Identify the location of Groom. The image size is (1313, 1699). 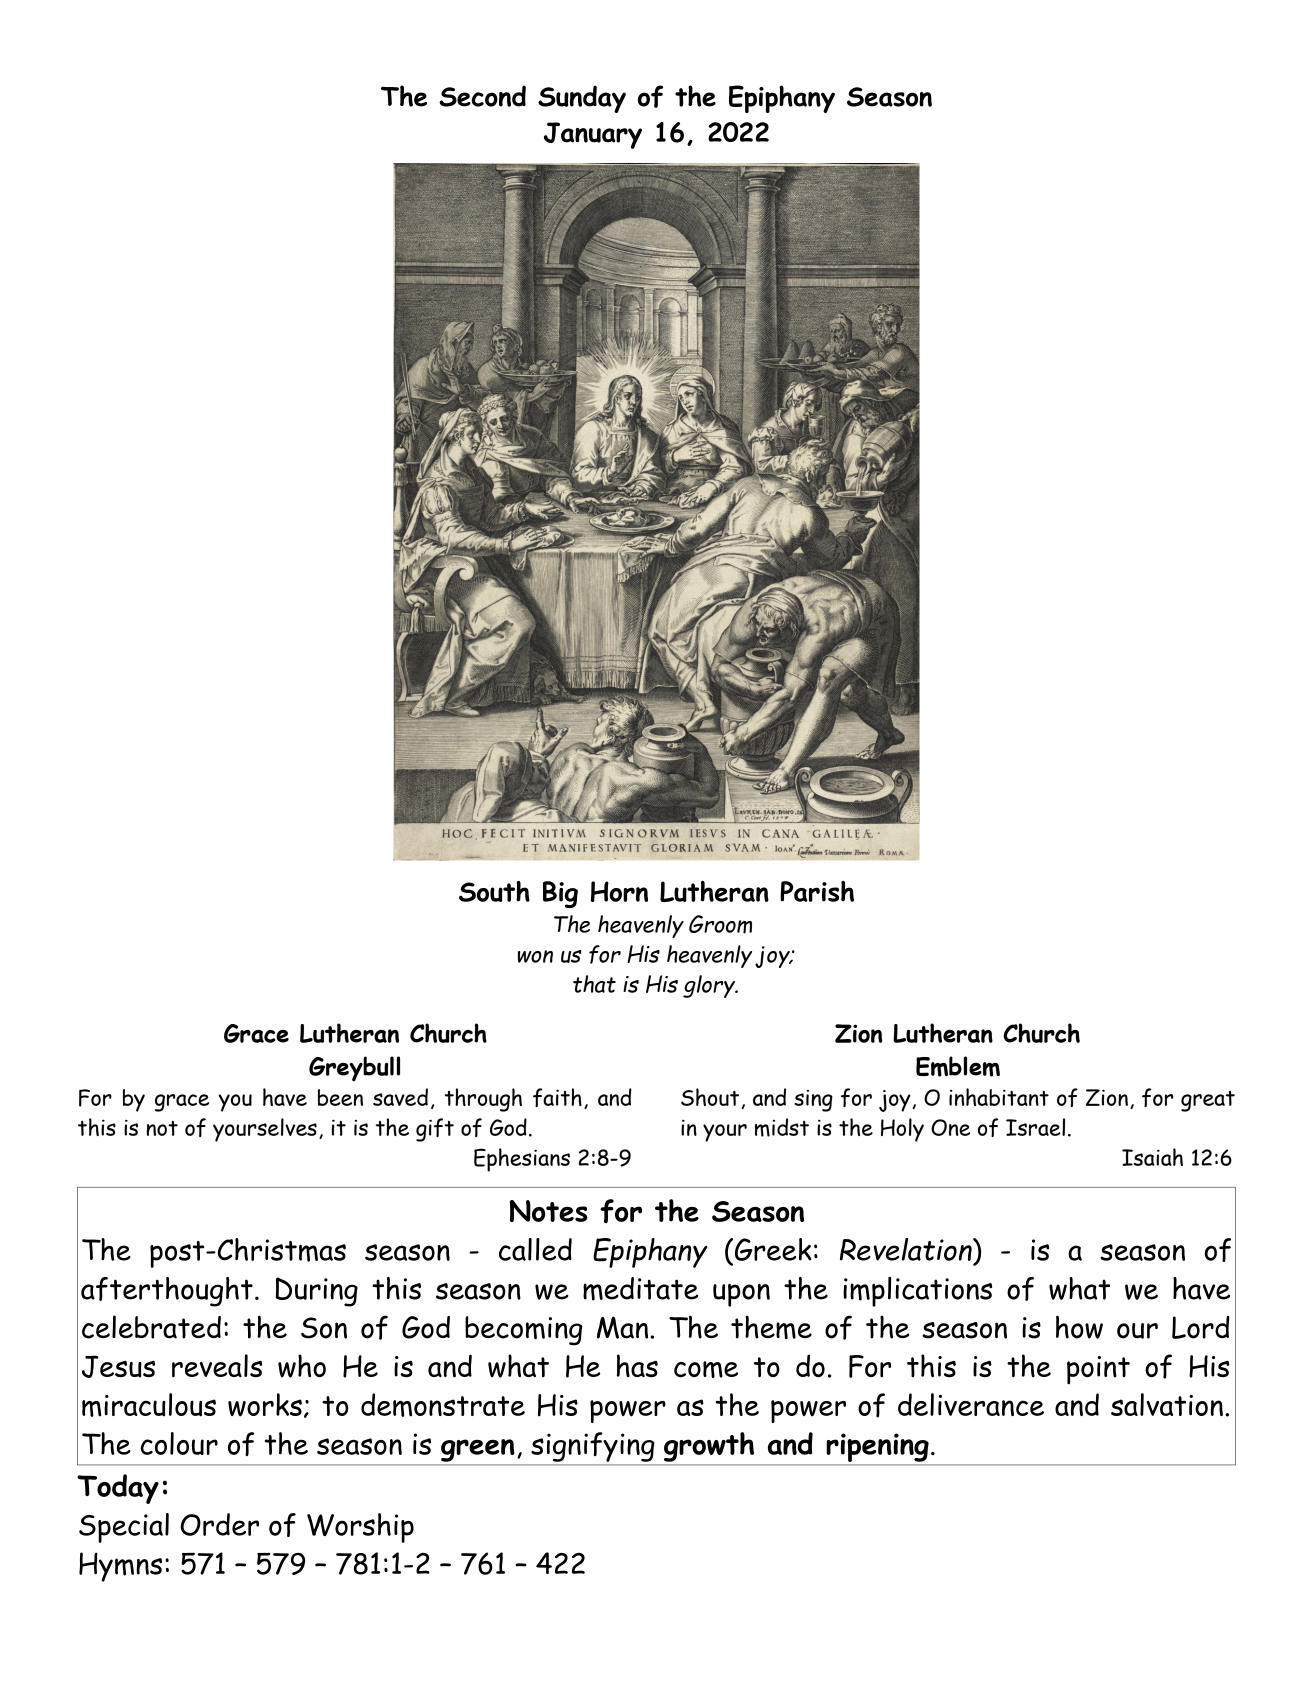
(720, 924).
